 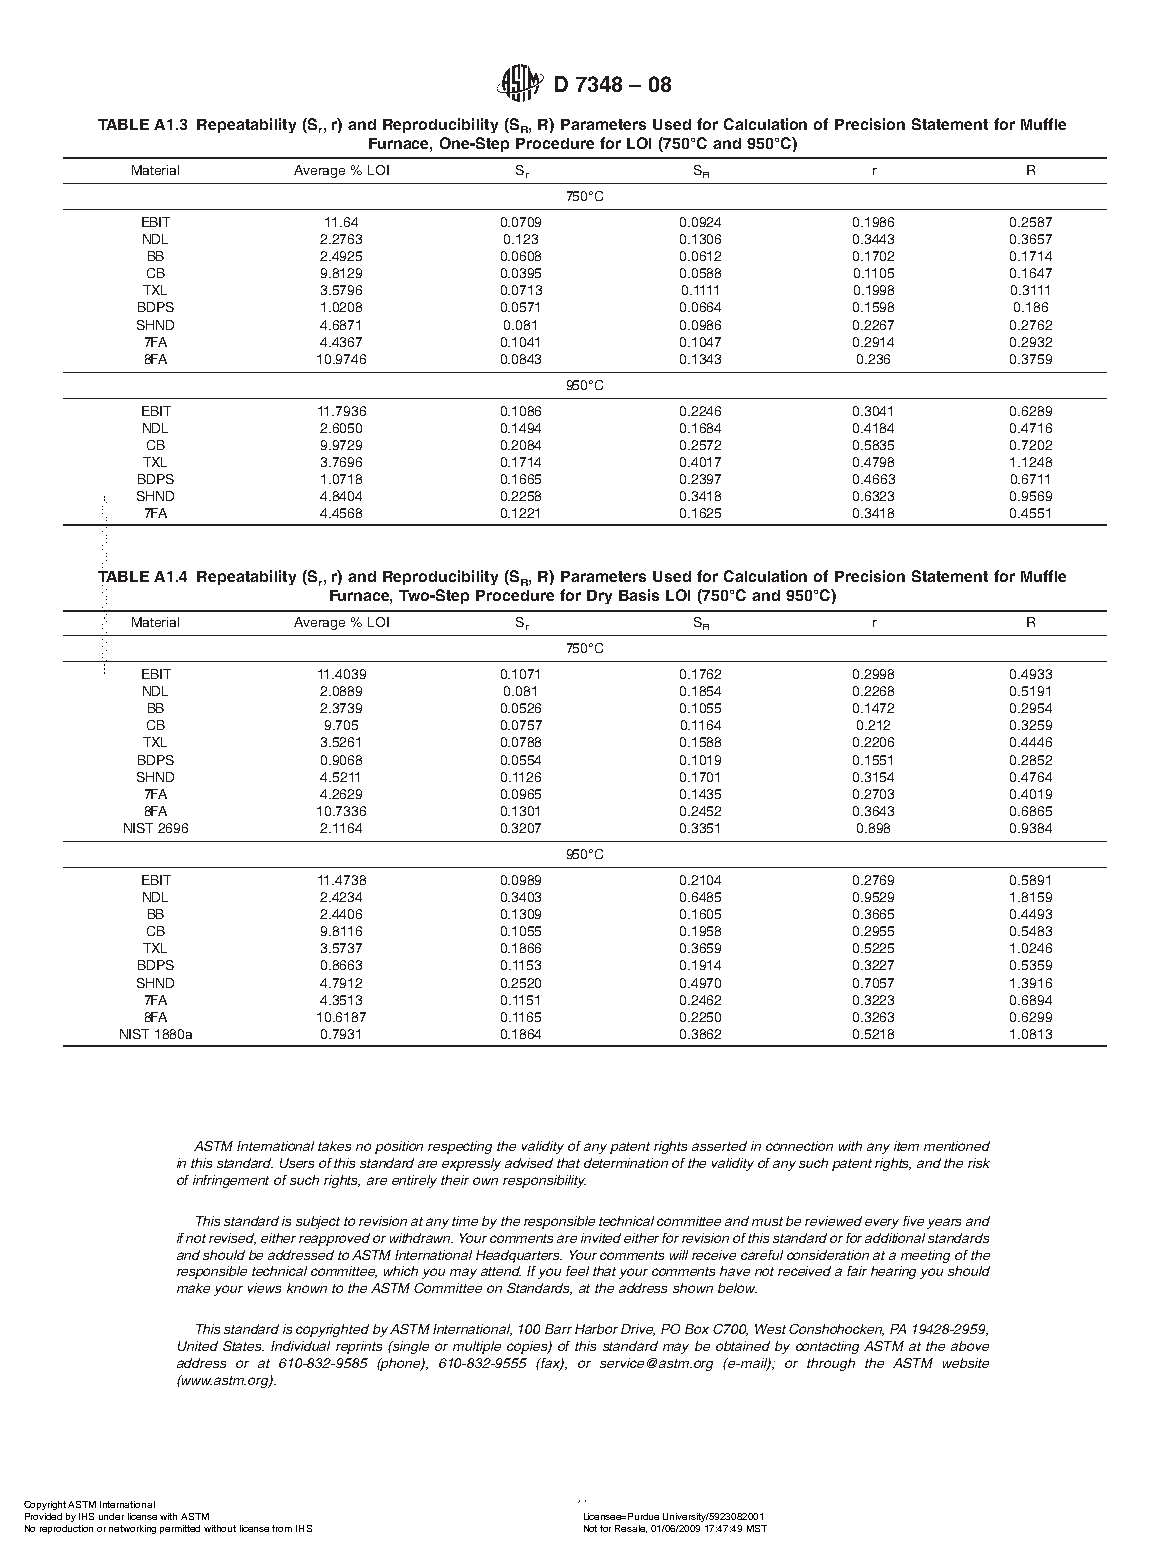 I want to click on infringement, so click(x=231, y=1181).
